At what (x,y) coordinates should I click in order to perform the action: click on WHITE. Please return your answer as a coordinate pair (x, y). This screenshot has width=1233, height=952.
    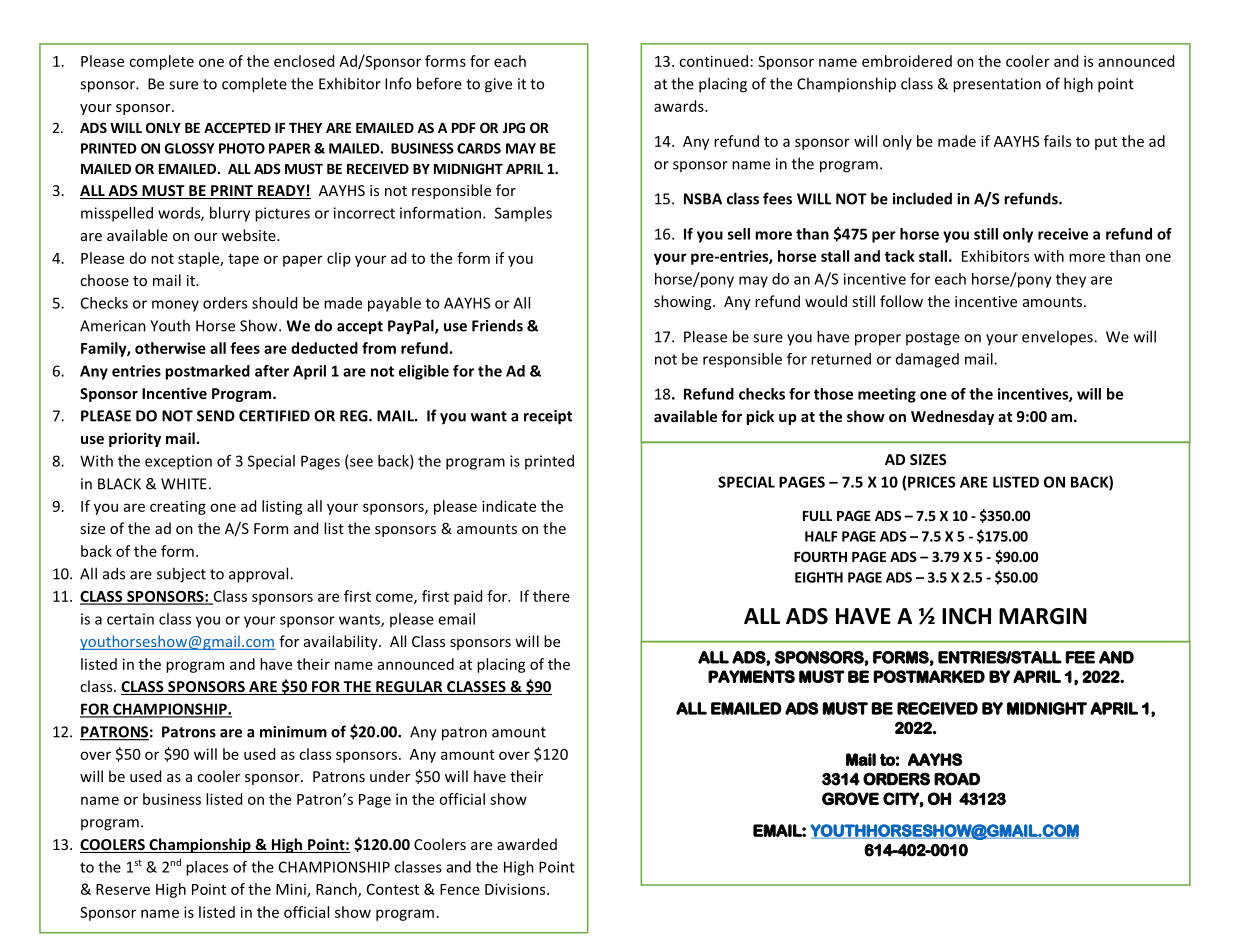
    Looking at the image, I should click on (184, 484).
